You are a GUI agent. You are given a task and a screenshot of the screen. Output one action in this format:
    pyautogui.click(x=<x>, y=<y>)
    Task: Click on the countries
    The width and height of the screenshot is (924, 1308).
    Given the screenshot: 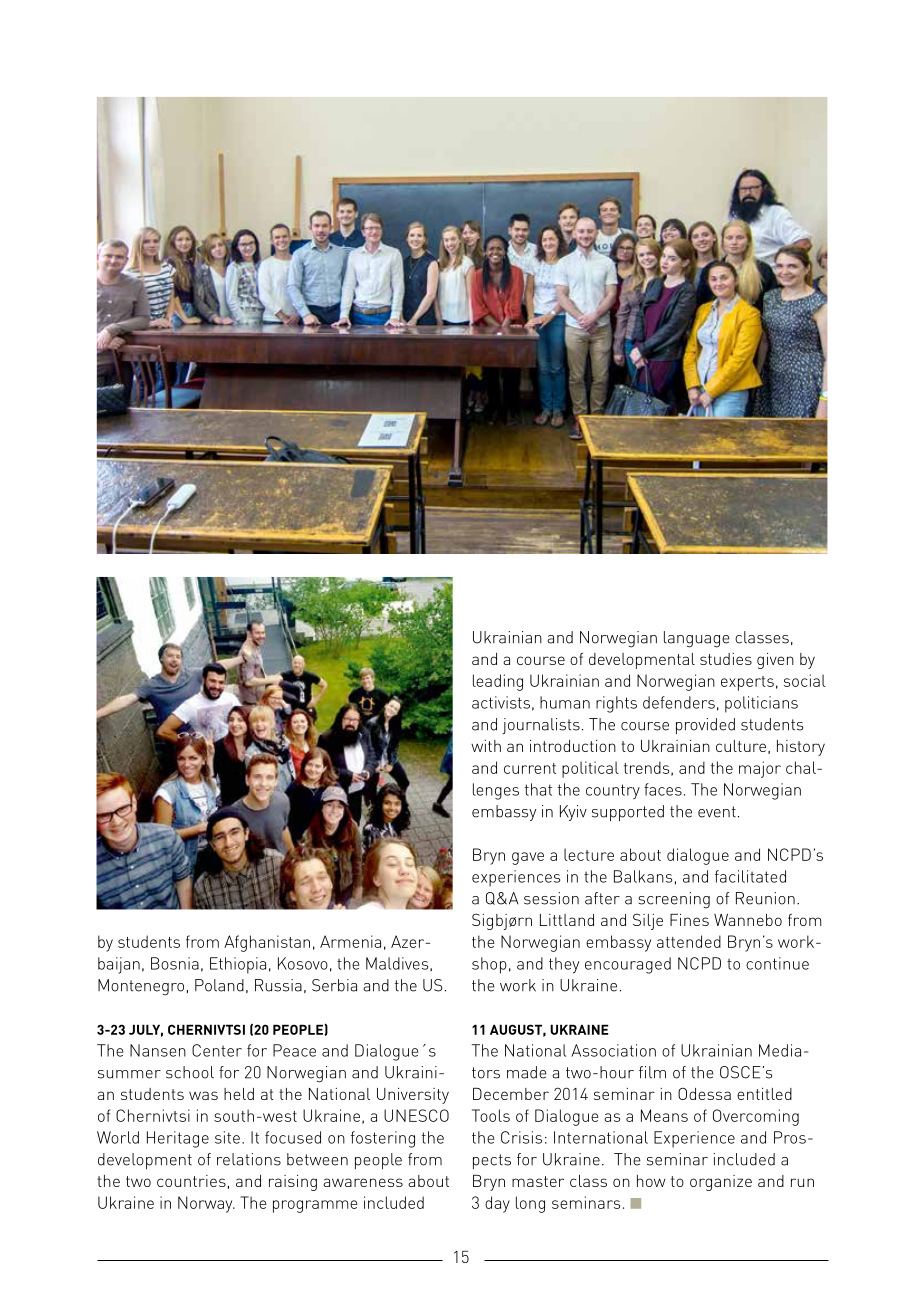 What is the action you would take?
    pyautogui.click(x=191, y=1181)
